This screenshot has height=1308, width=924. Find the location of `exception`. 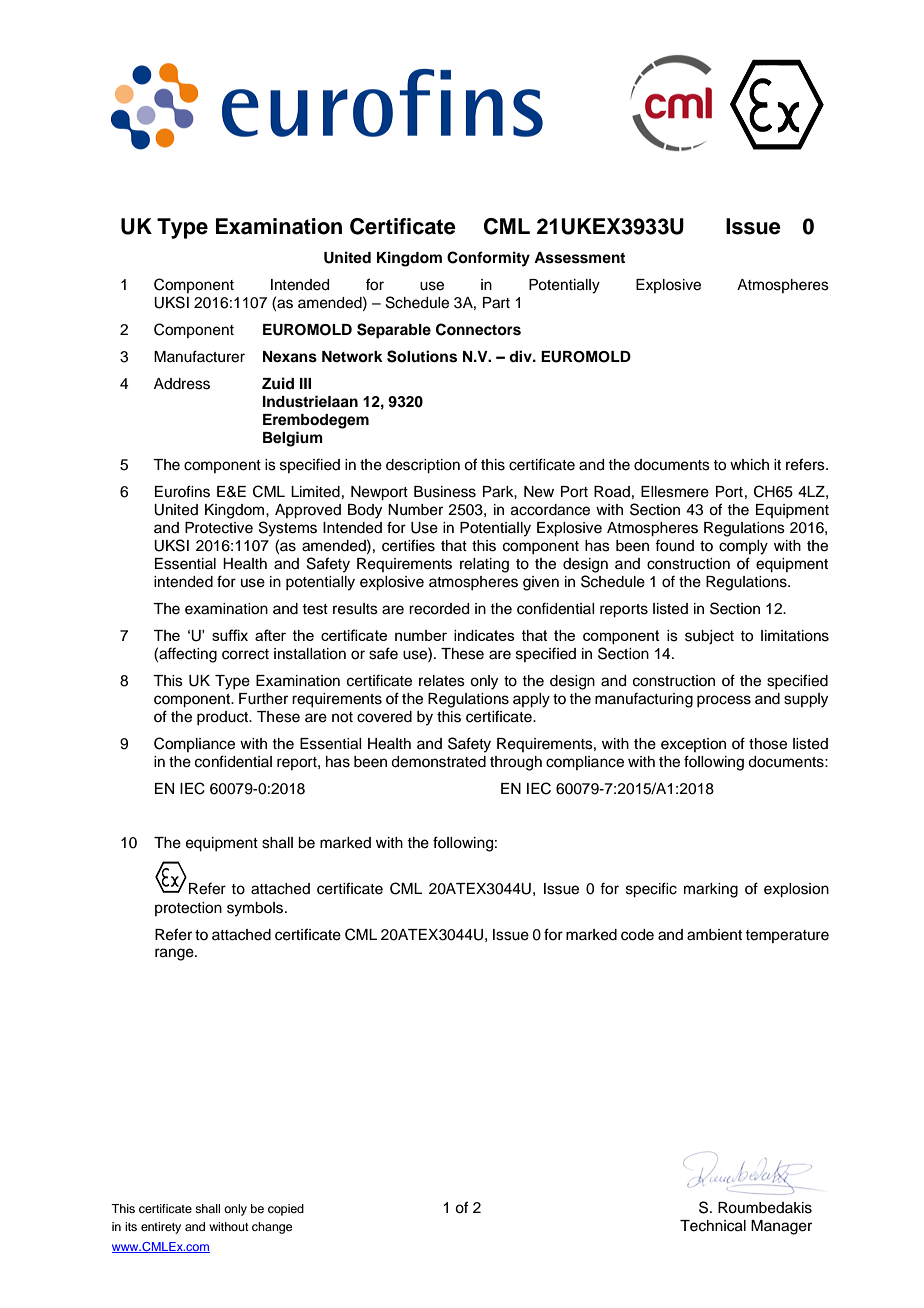

exception is located at coordinates (693, 745).
